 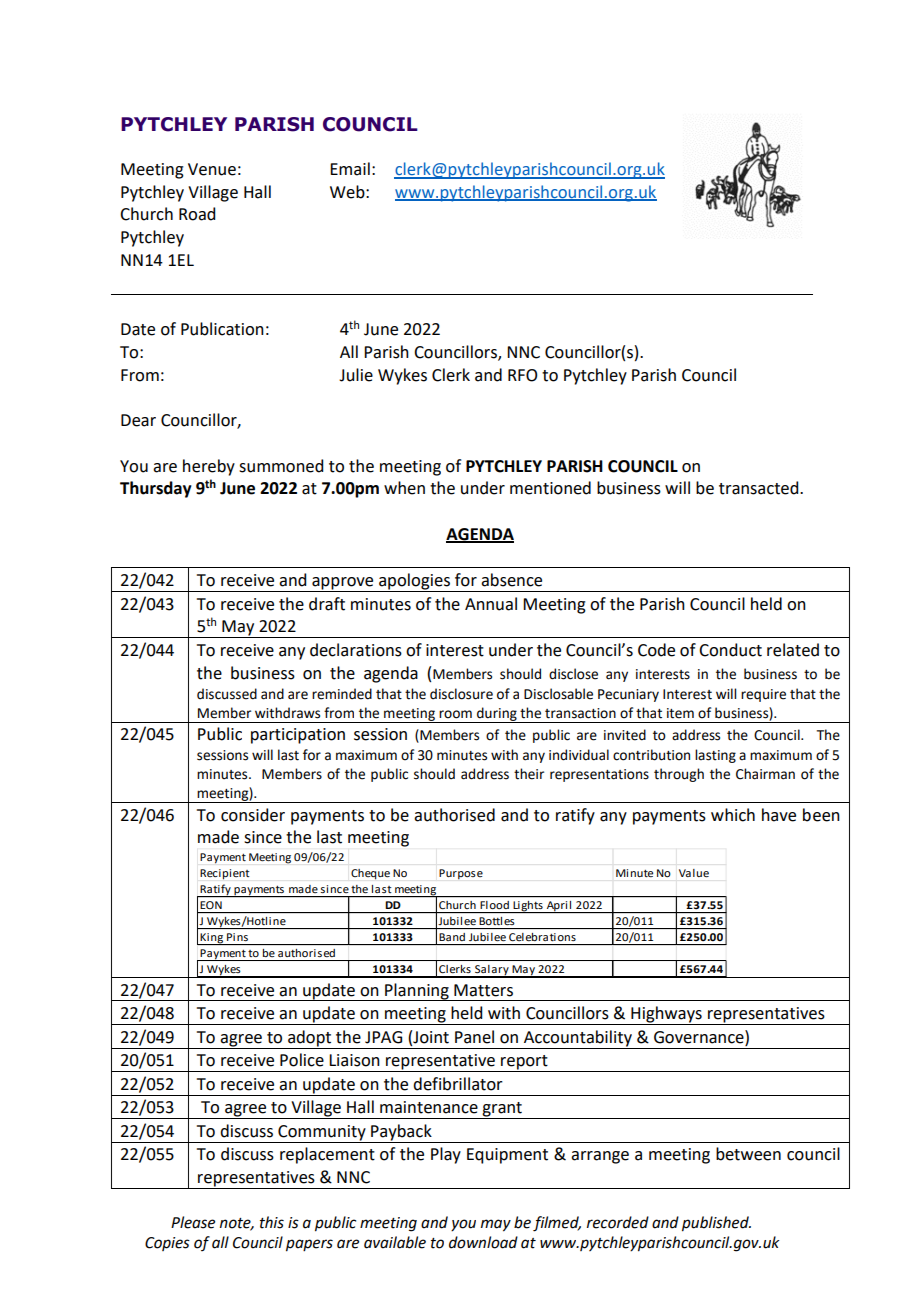 What do you see at coordinates (760, 488) in the screenshot?
I see `transacted` at bounding box center [760, 488].
